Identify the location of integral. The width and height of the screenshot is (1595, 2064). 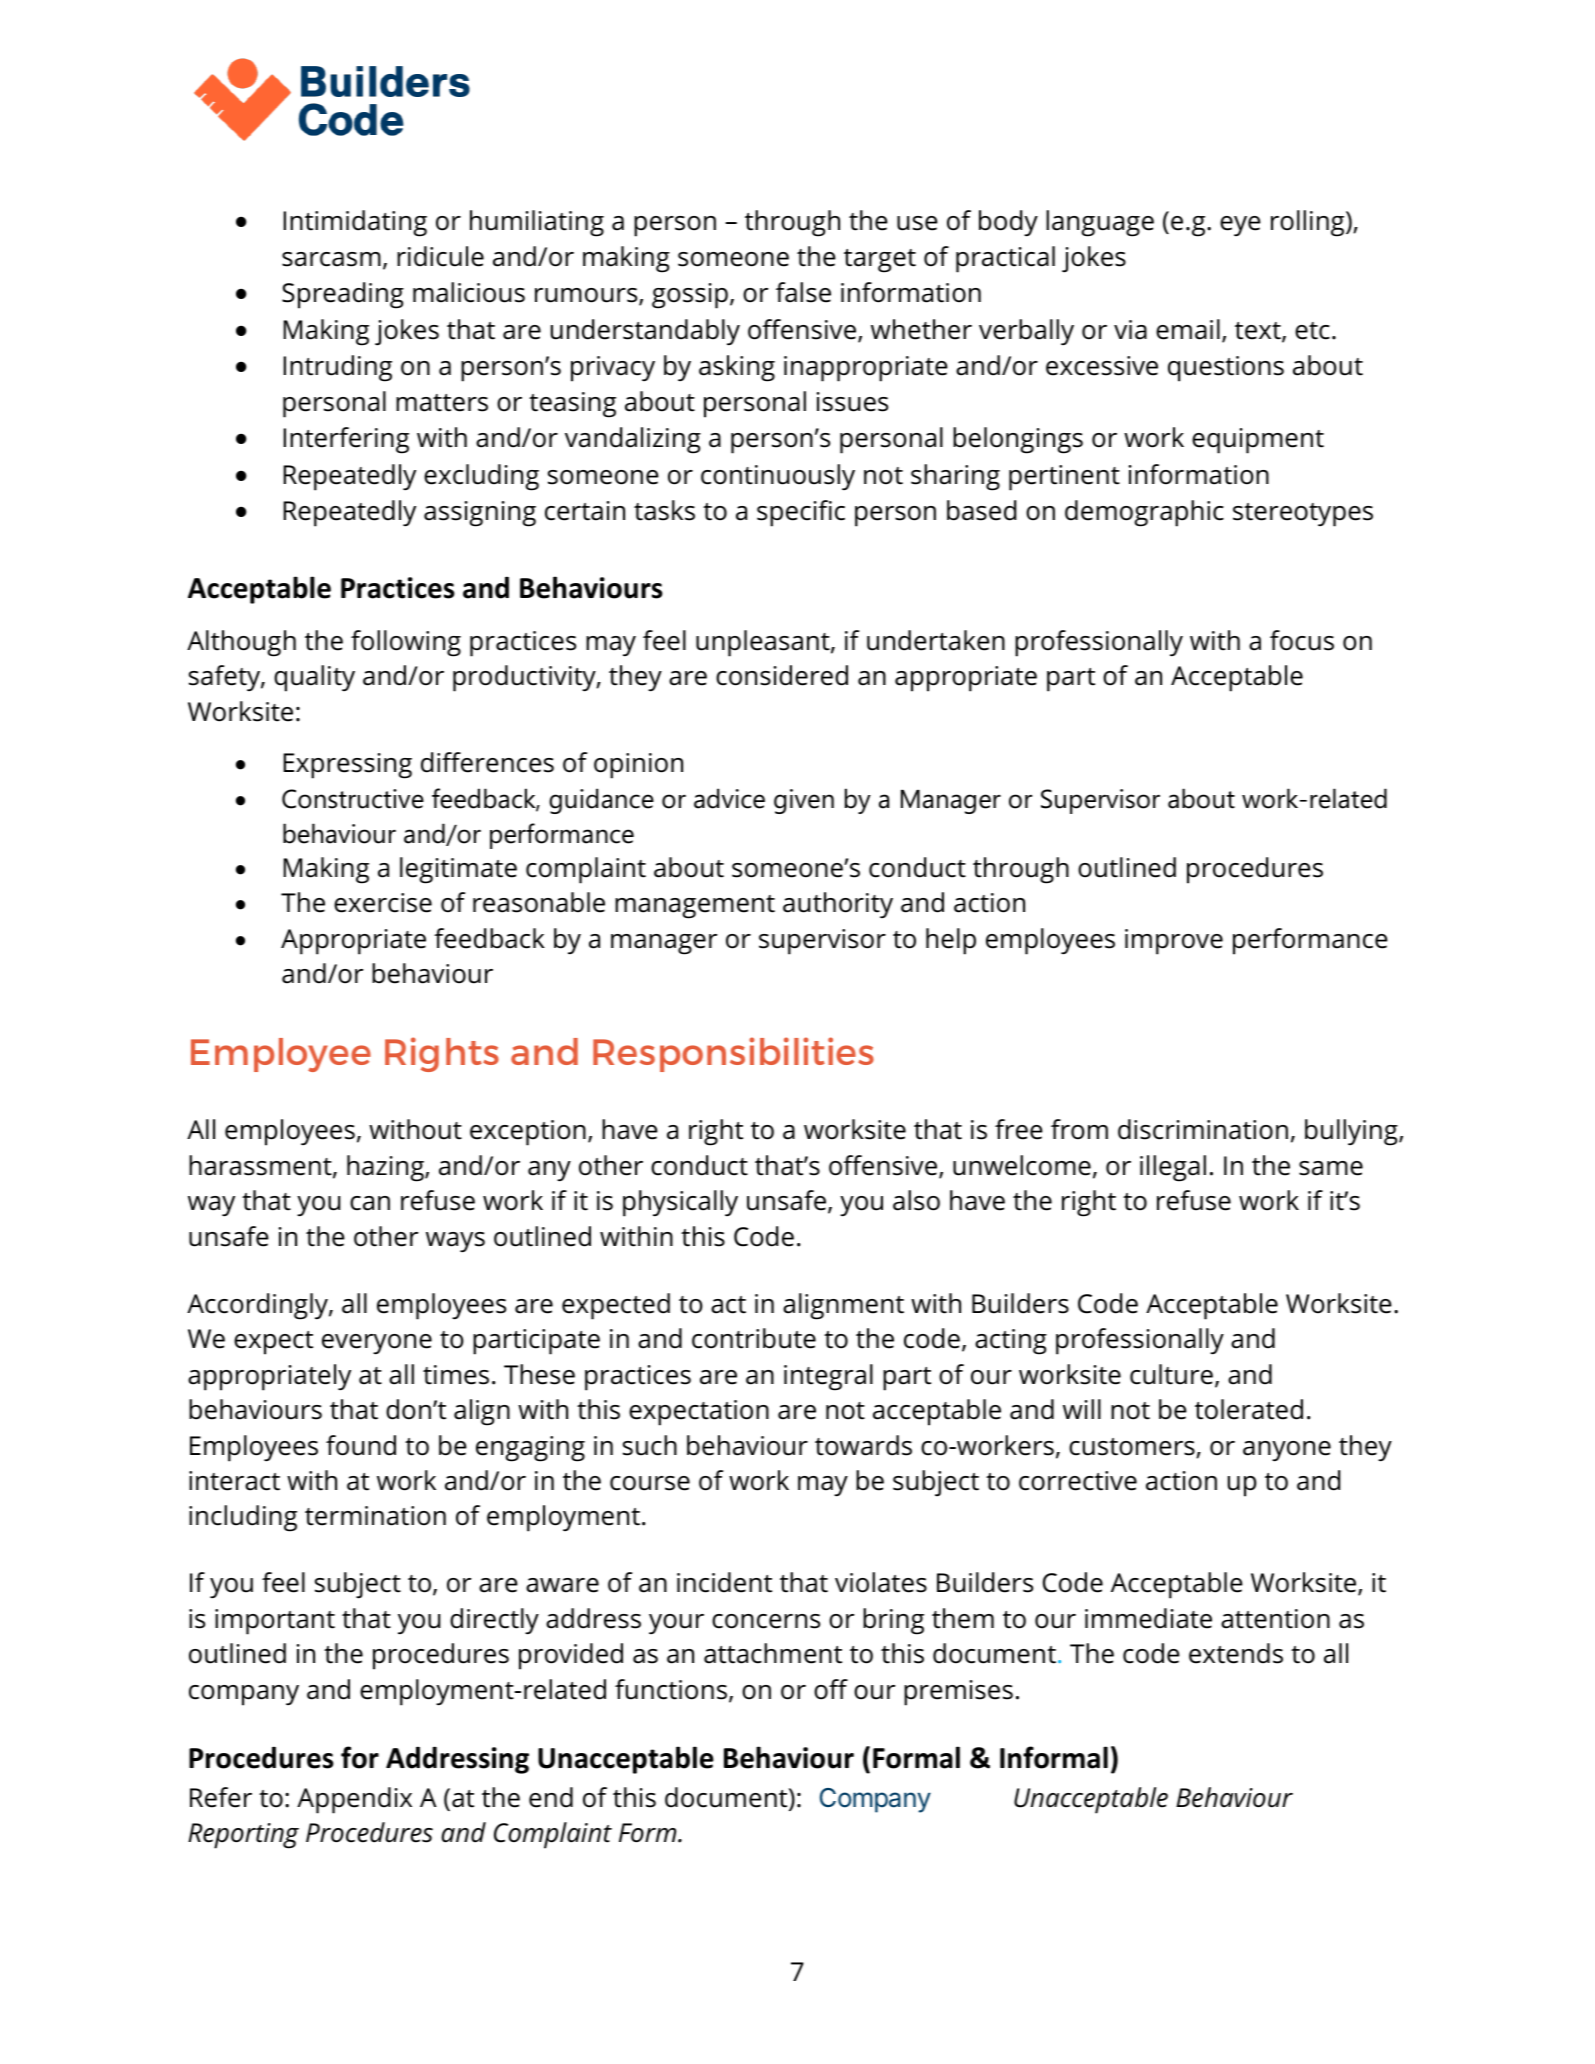
(828, 1377).
